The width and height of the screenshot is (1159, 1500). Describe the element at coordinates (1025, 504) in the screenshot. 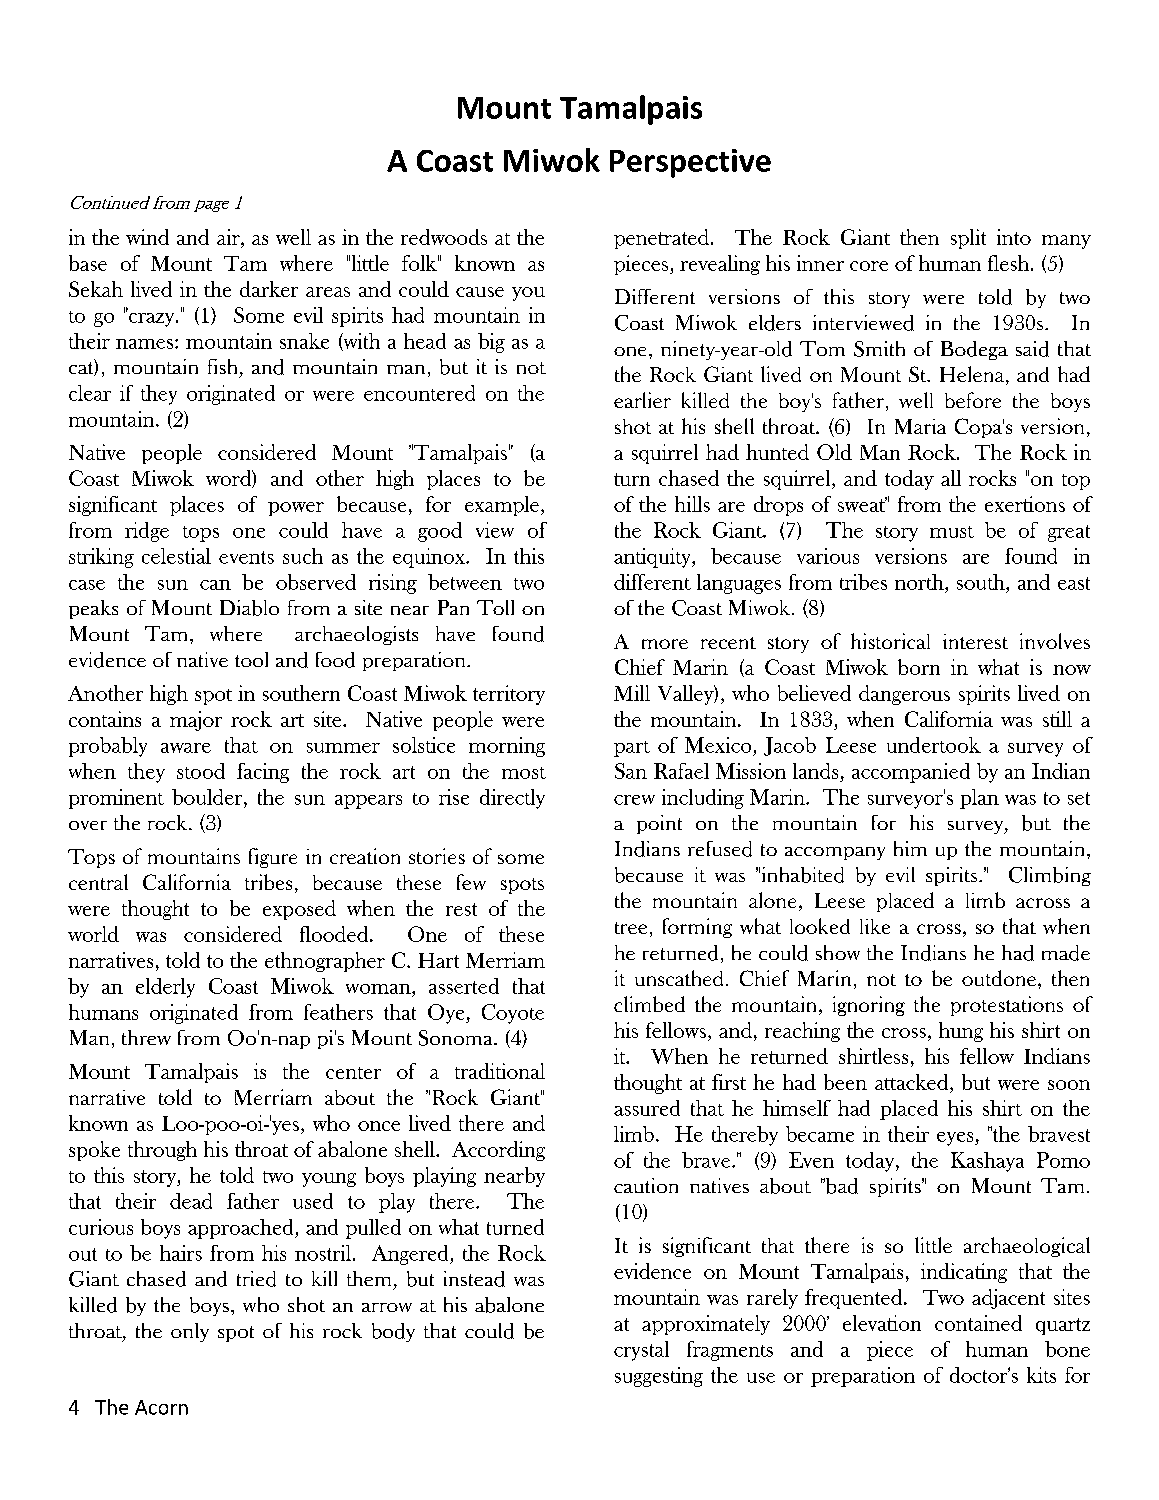

I see `exertions` at that location.
